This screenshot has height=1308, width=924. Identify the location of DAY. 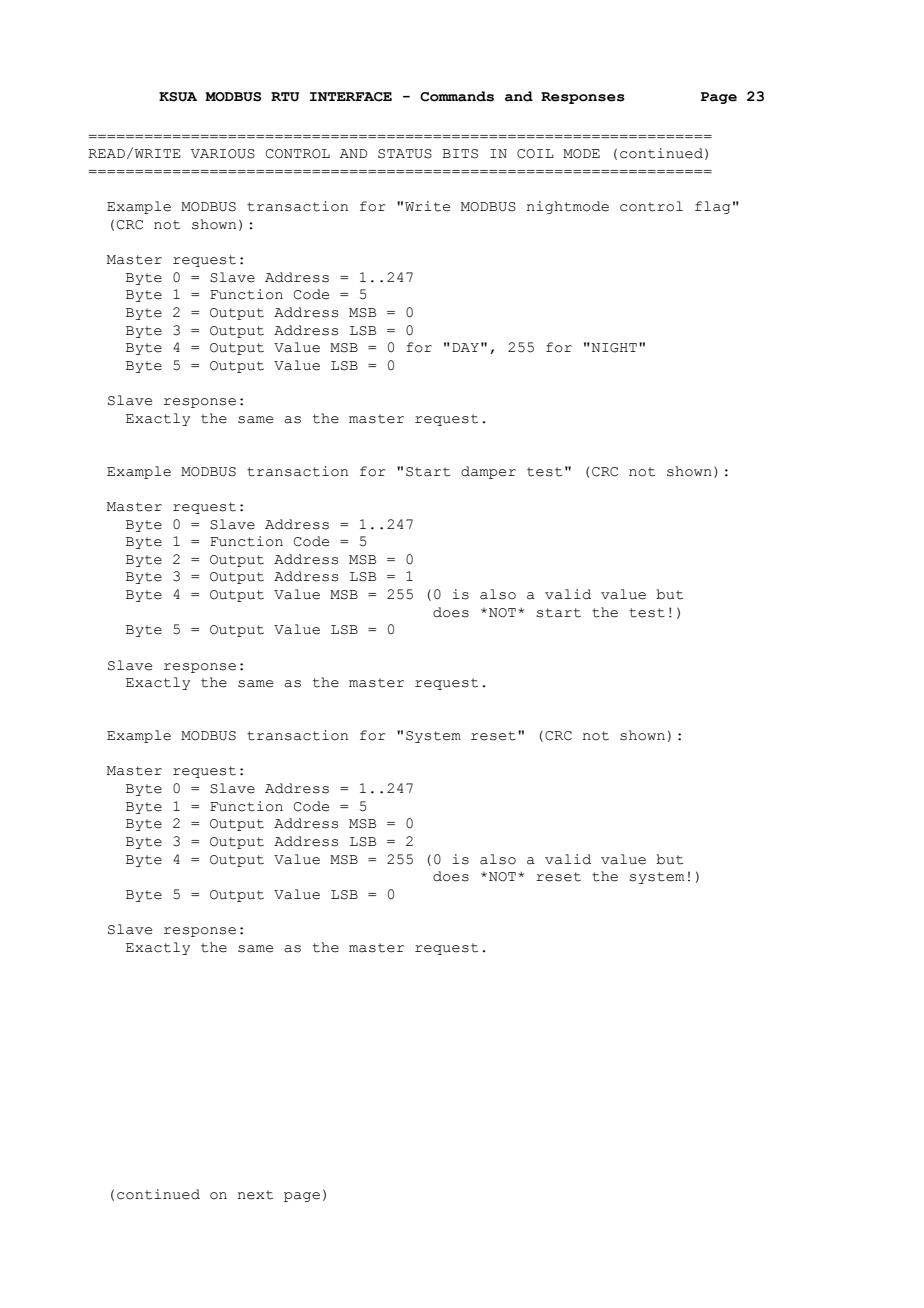
(465, 347).
